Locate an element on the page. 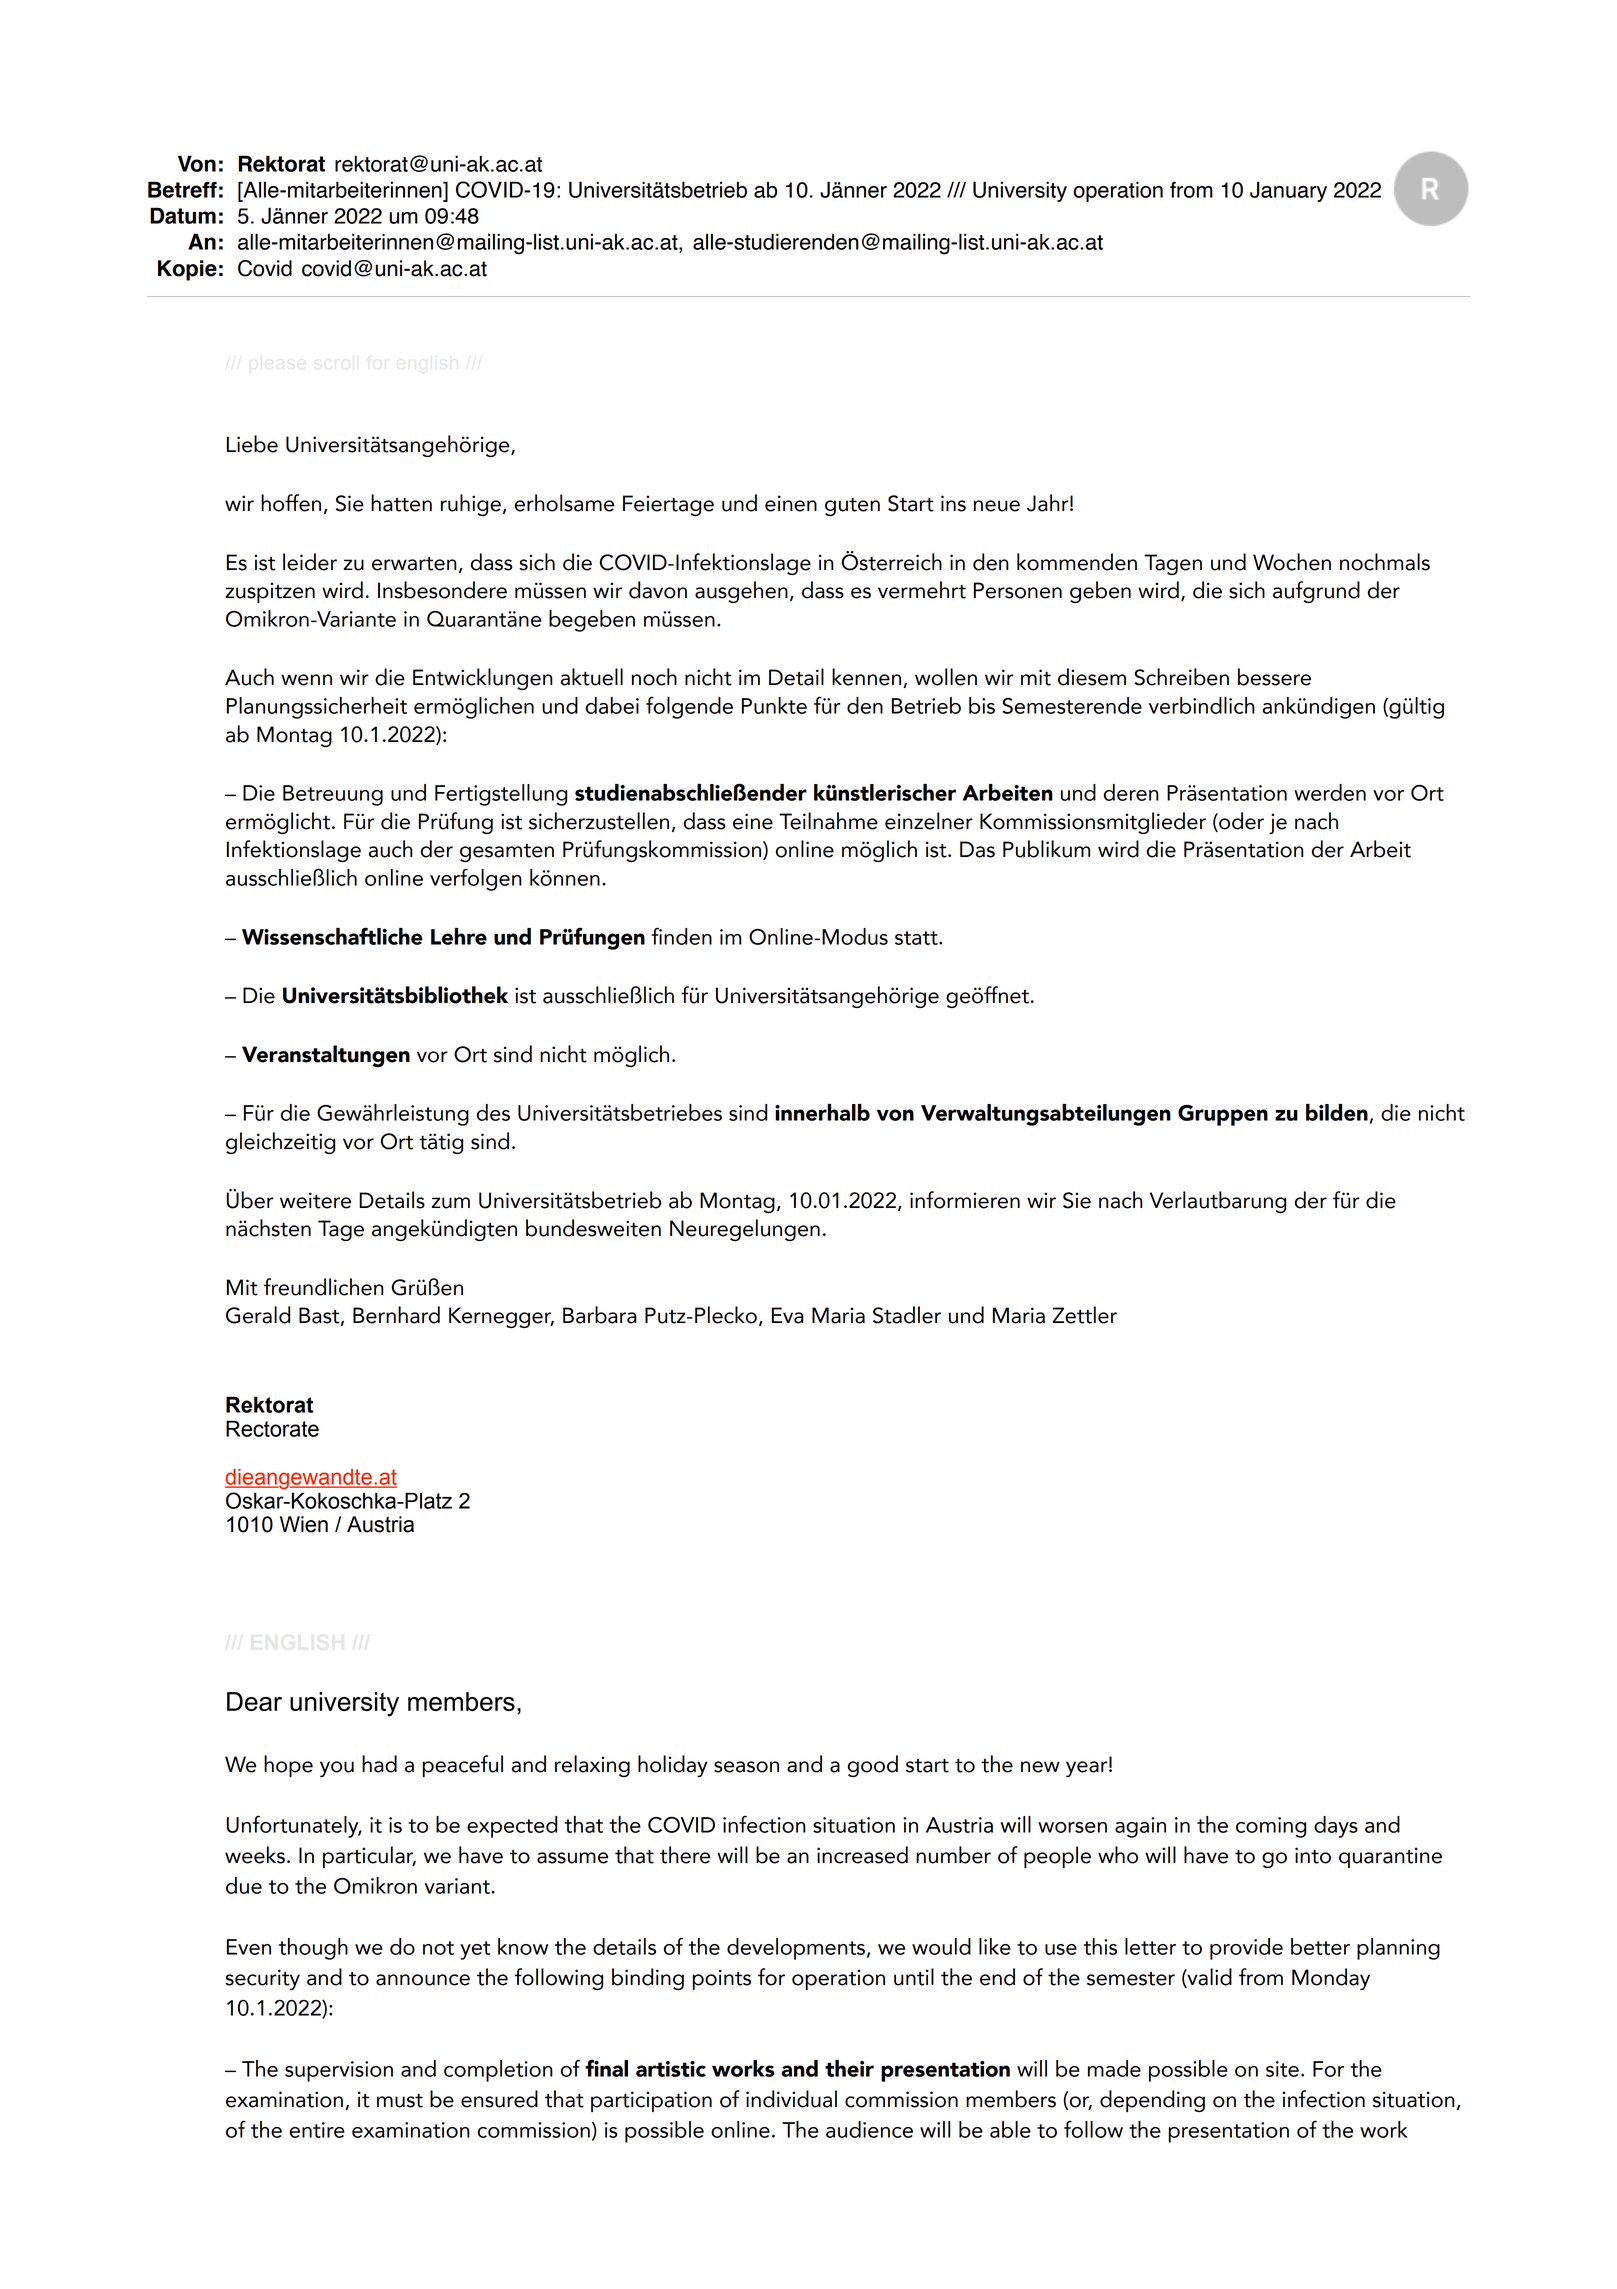 The width and height of the page is (1617, 2289). season is located at coordinates (746, 1767).
